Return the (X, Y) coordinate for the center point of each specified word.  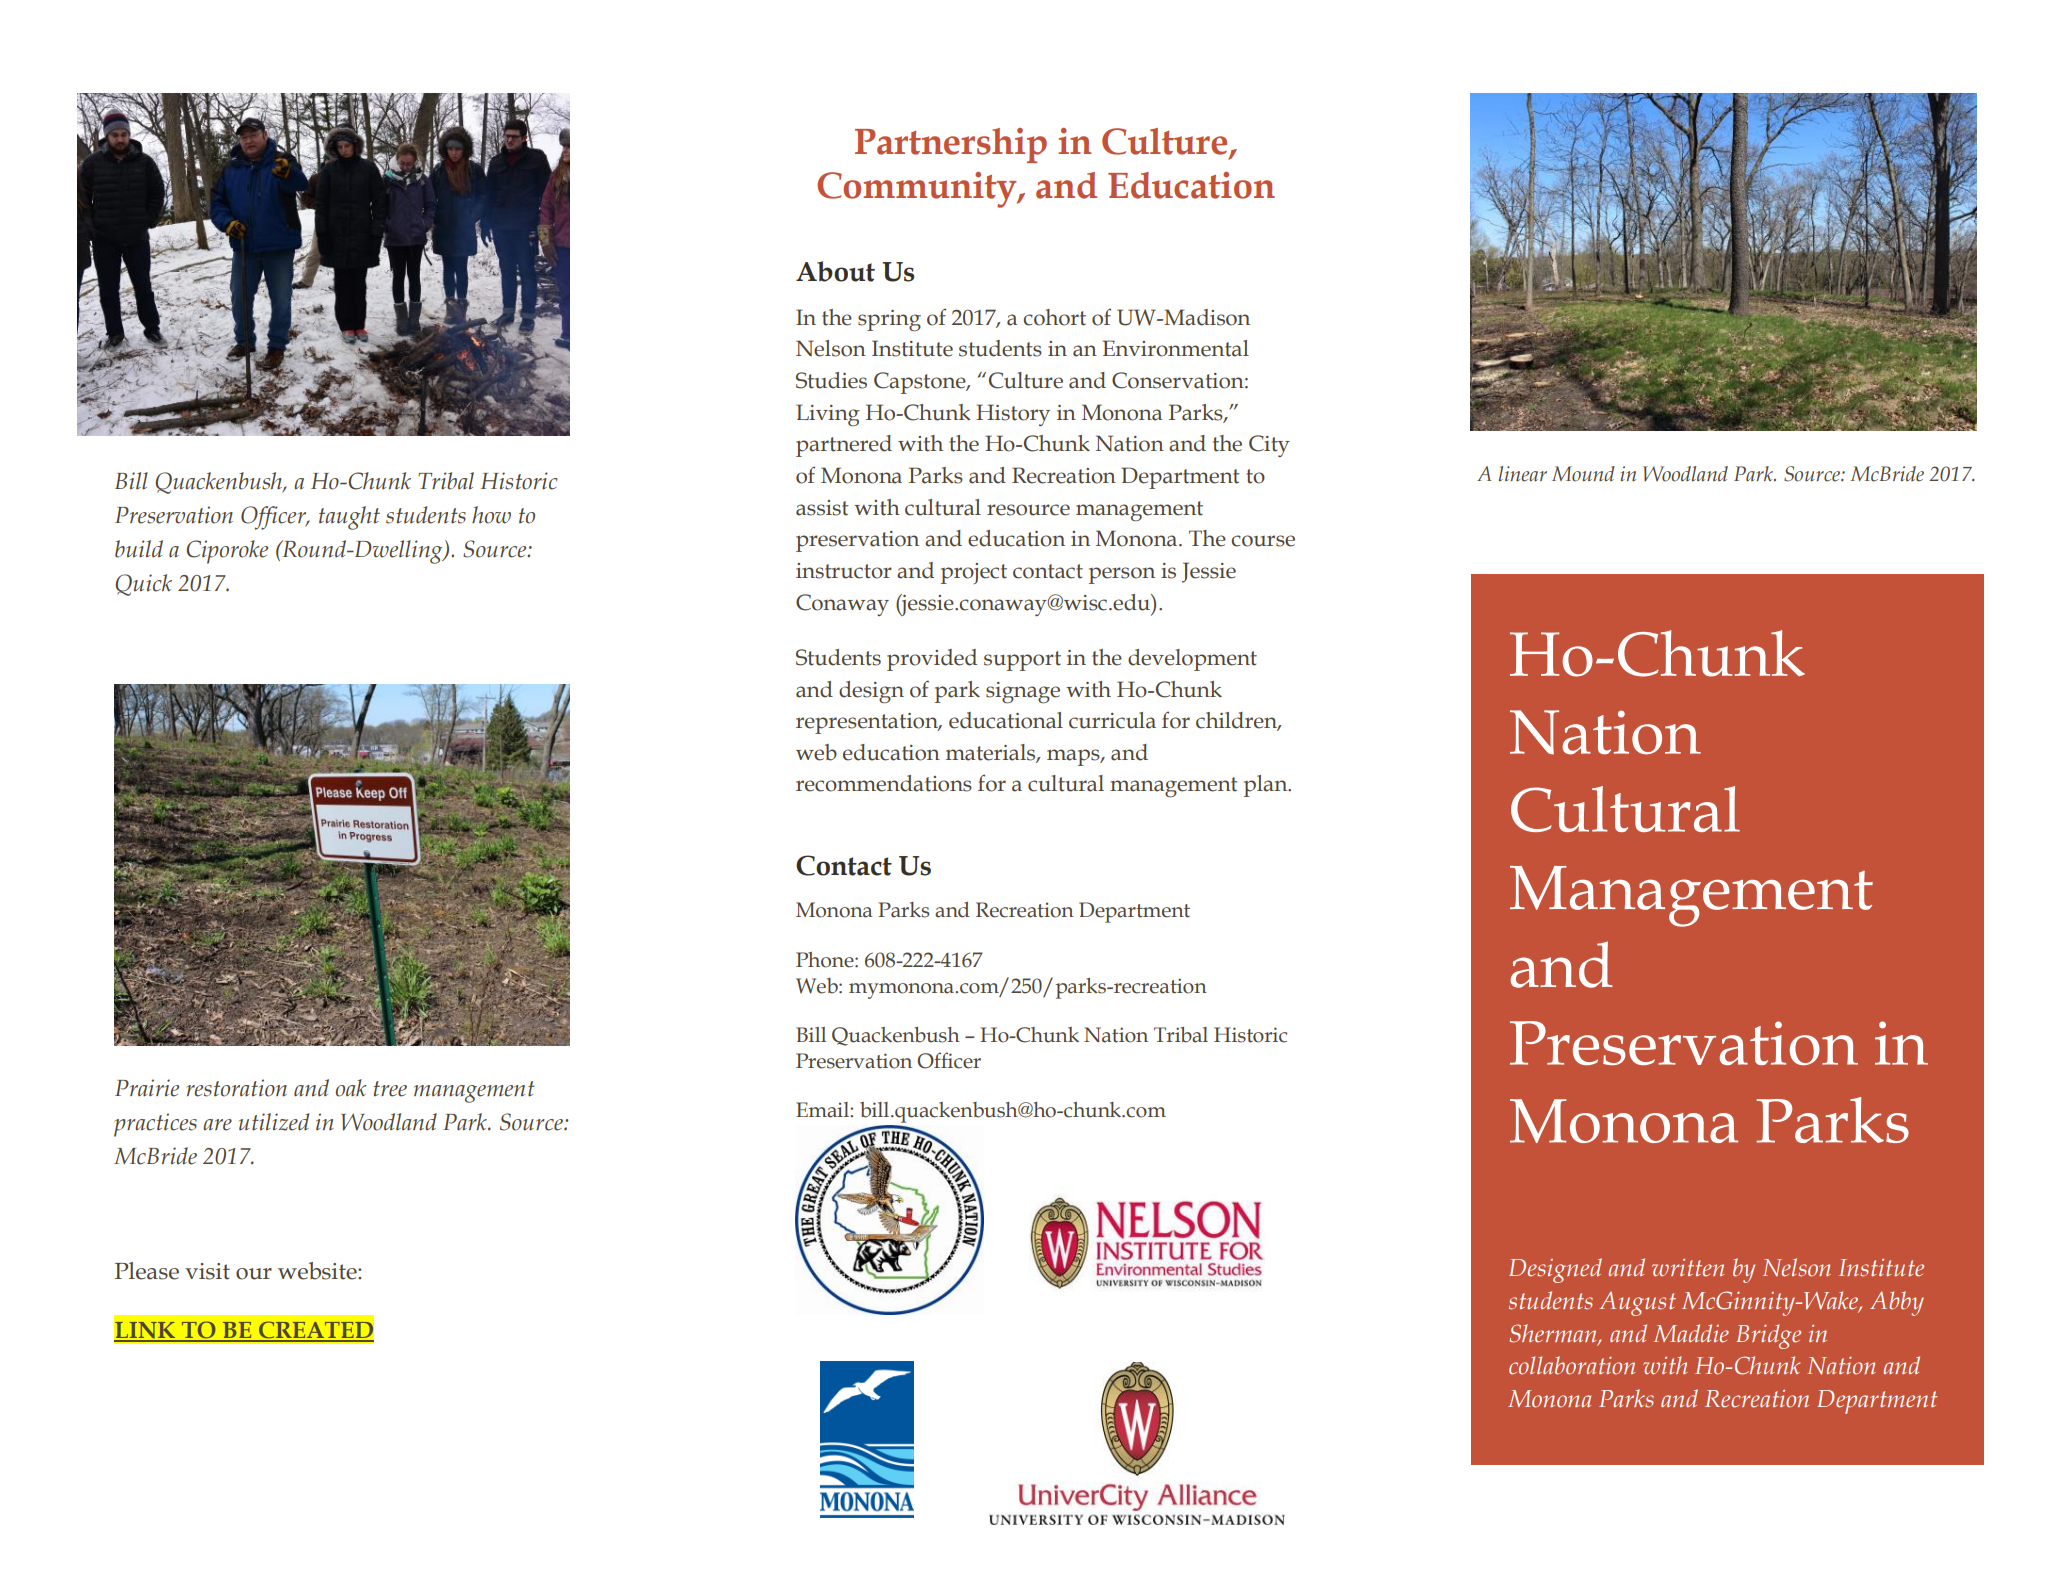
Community (918, 190)
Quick (143, 585)
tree (390, 1089)
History (1013, 415)
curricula (1112, 720)
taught (349, 518)
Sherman (1554, 1334)
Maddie (1691, 1333)
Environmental (1176, 348)
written (1688, 1268)
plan (1267, 786)
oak (351, 1088)
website (318, 1271)
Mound (1583, 474)
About (835, 271)
